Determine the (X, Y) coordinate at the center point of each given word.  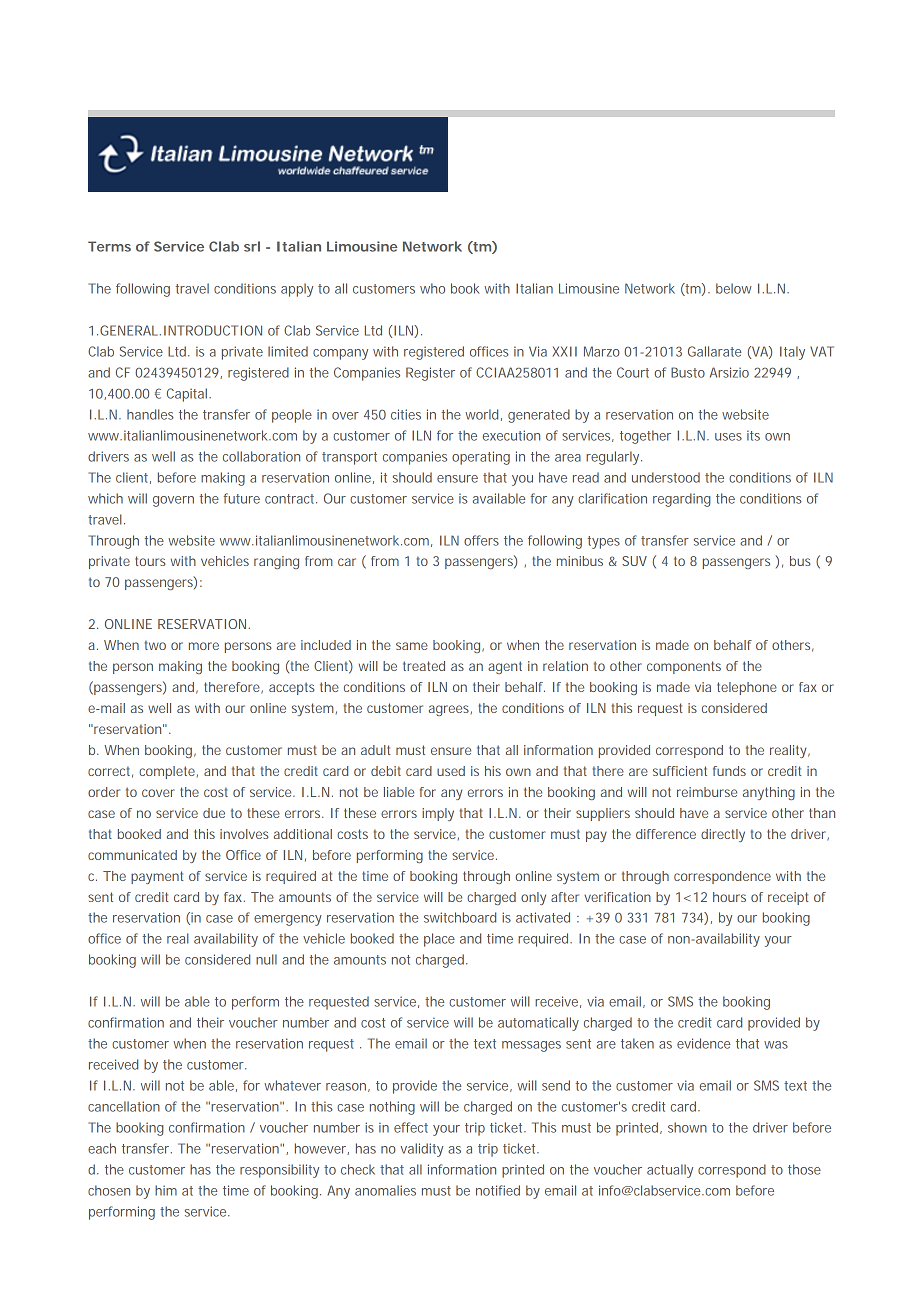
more (204, 646)
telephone (747, 688)
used (451, 771)
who (432, 288)
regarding (682, 500)
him (166, 1190)
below (734, 288)
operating (481, 458)
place (439, 940)
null (266, 959)
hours (729, 897)
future (242, 498)
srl (252, 246)
